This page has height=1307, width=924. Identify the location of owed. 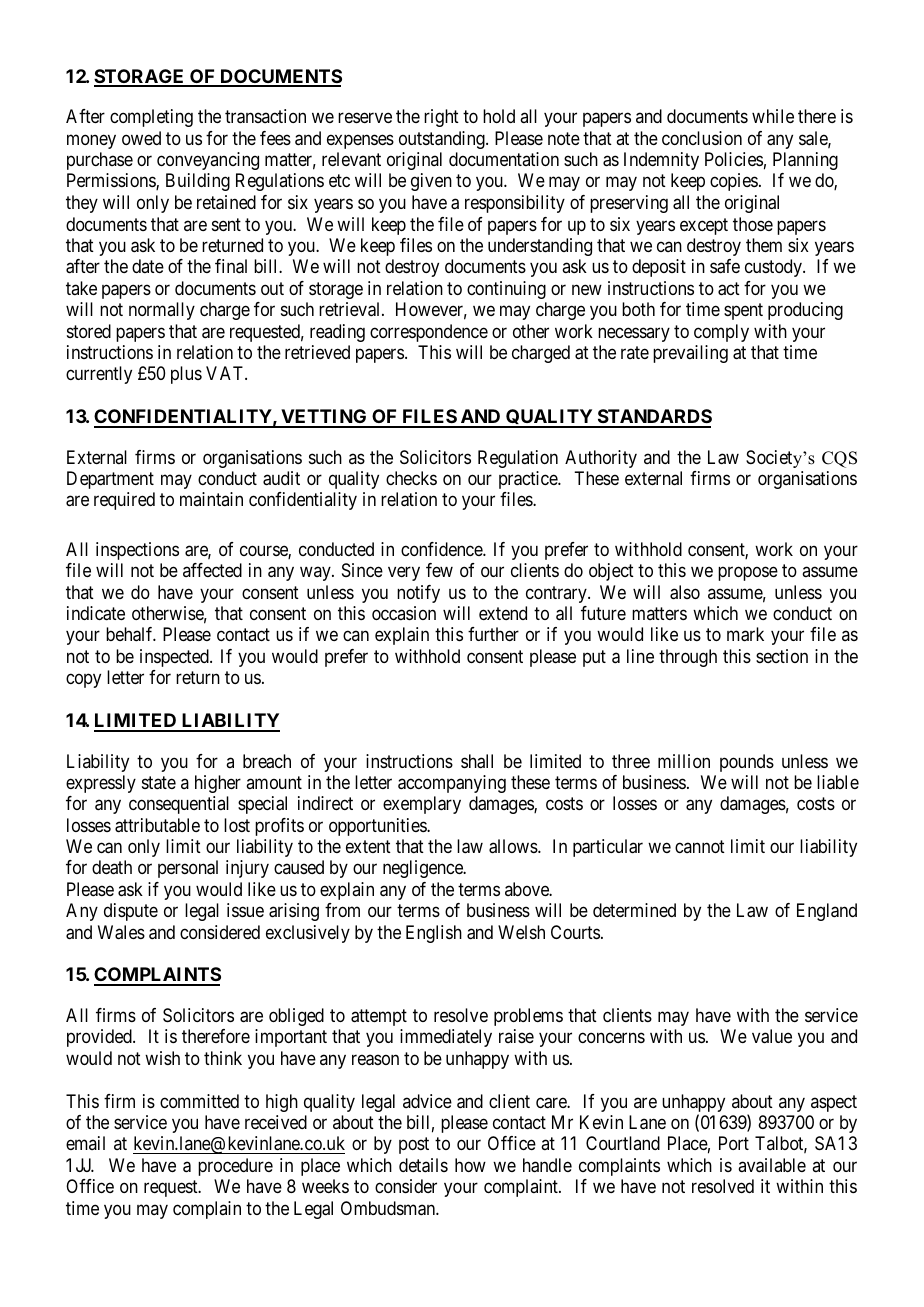
(141, 138).
